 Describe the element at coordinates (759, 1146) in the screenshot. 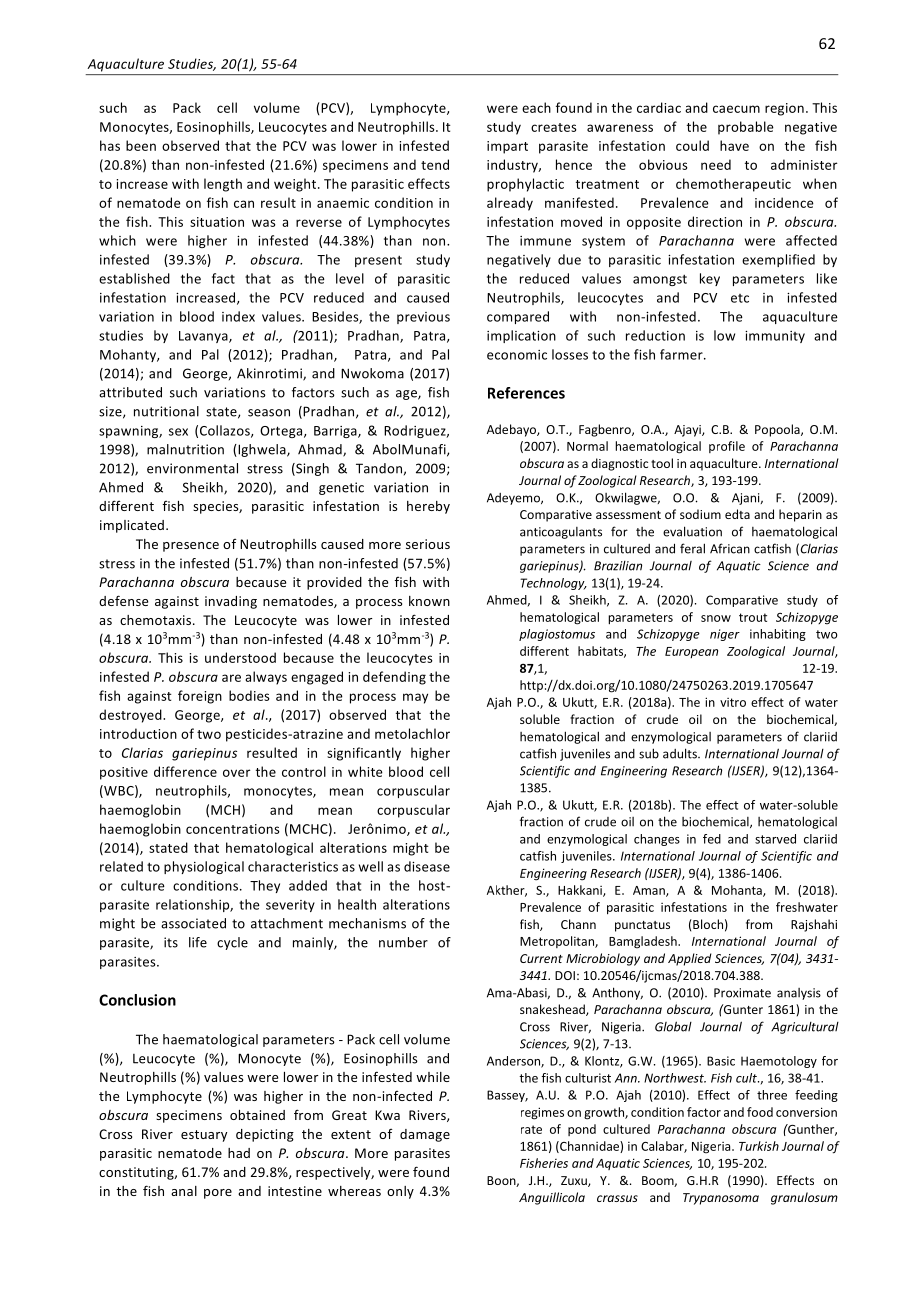

I see `Turkish` at that location.
